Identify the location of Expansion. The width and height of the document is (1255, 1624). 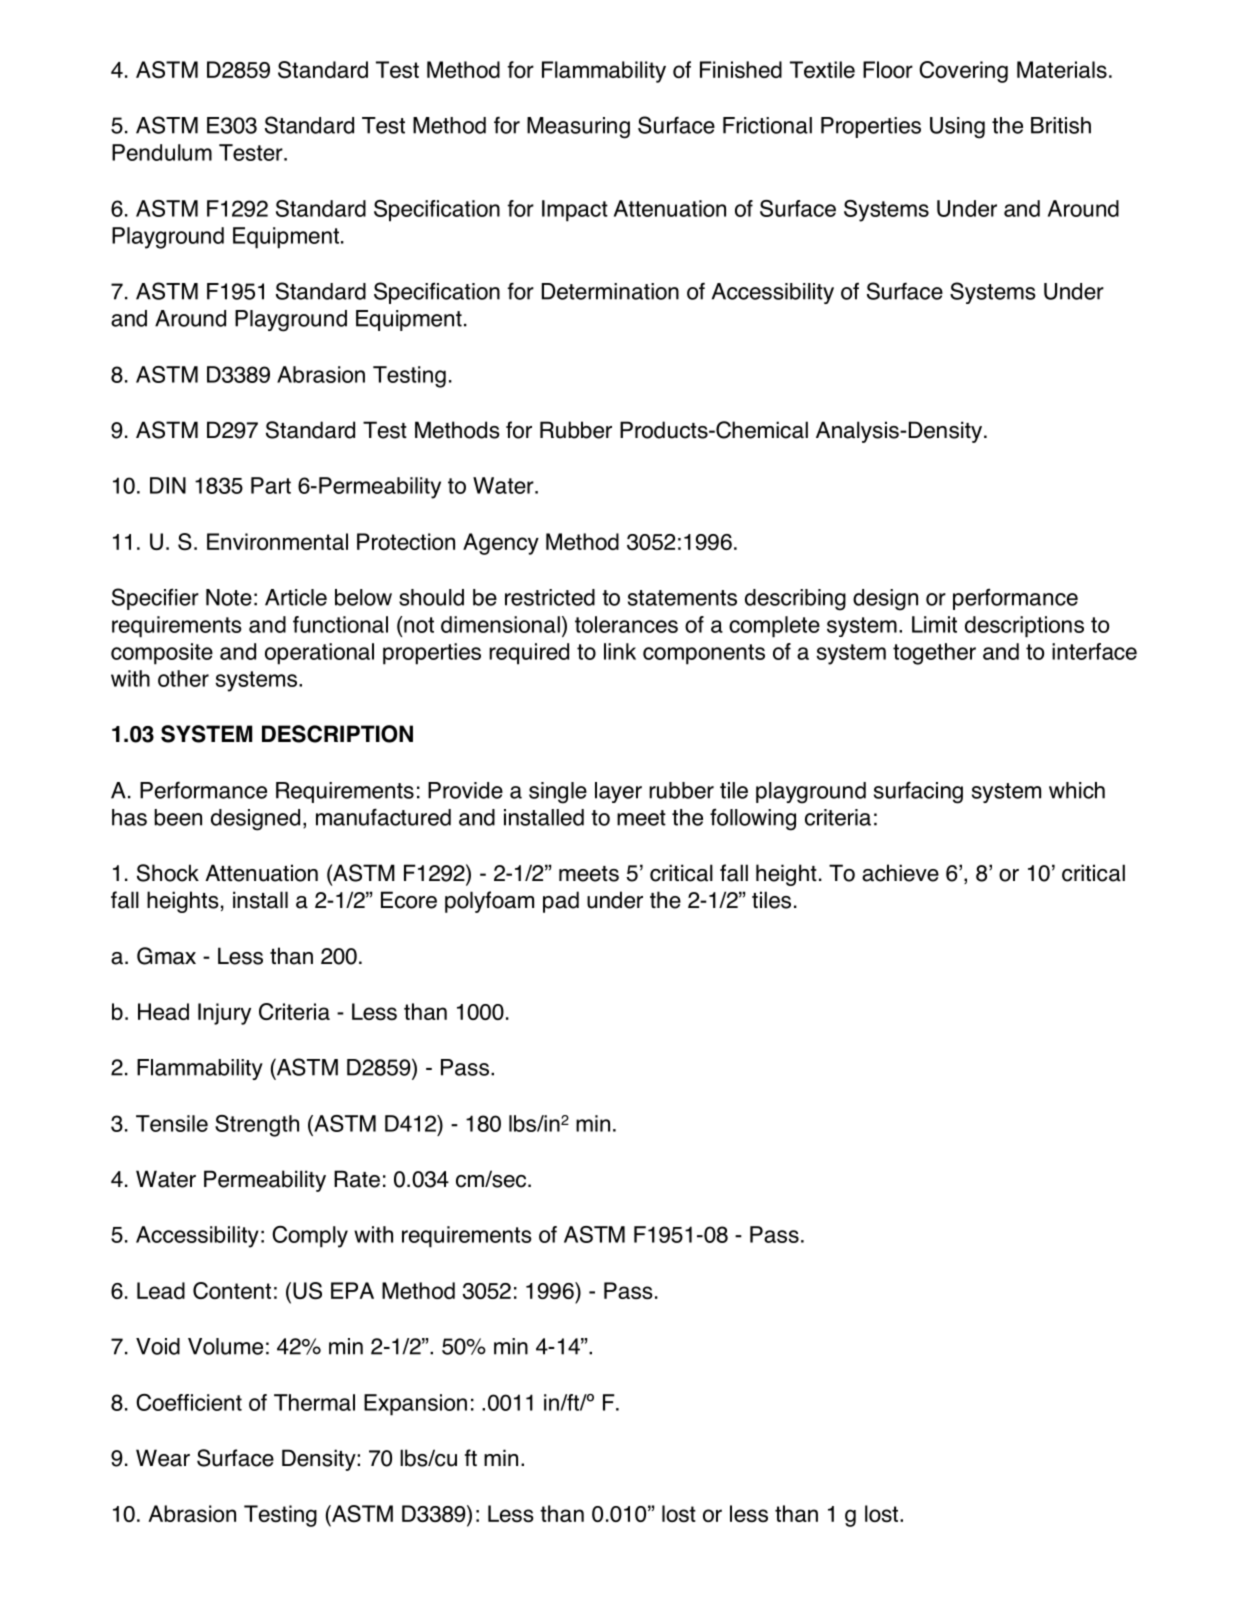
(415, 1405).
